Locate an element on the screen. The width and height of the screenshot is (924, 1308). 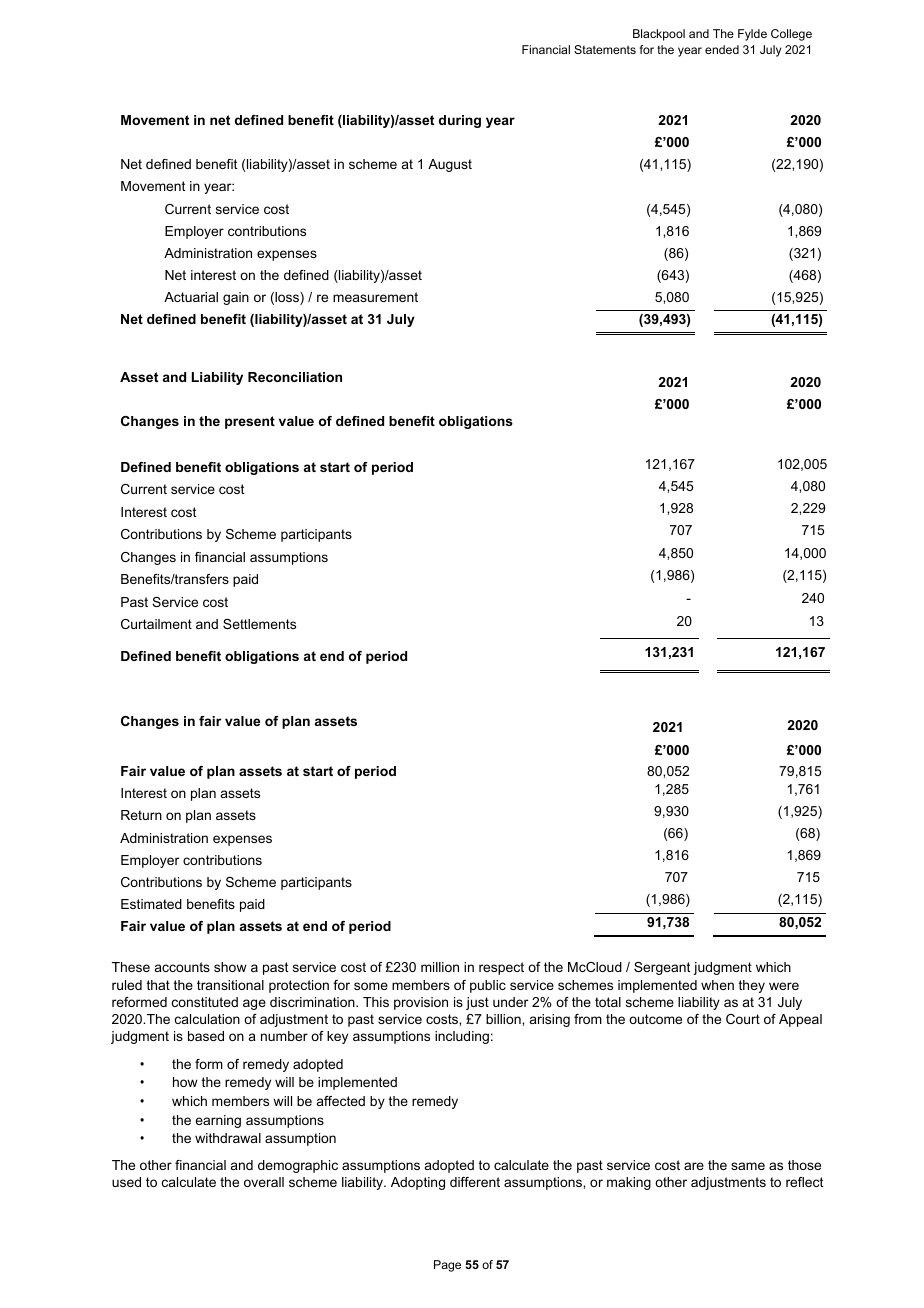
Return is located at coordinates (141, 815).
